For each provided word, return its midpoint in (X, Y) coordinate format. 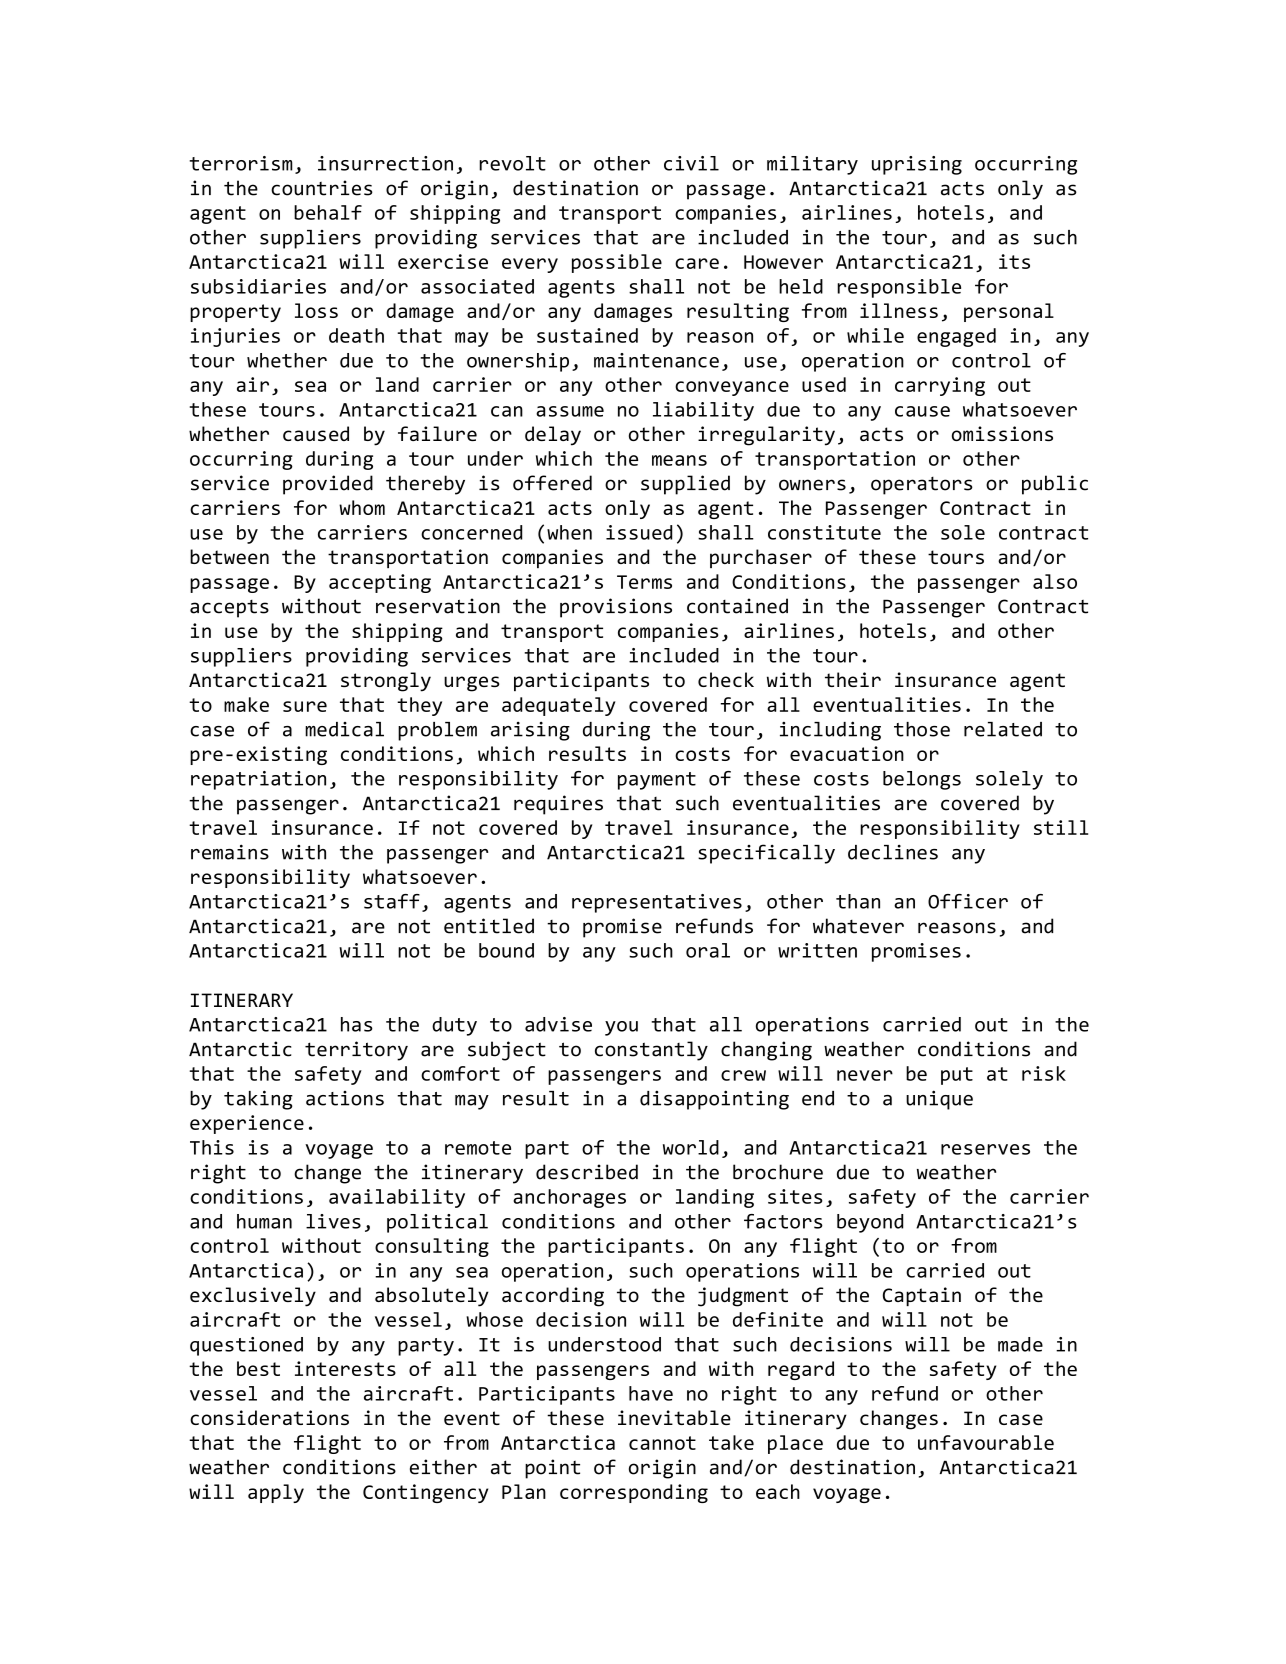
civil (691, 163)
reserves (985, 1149)
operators (922, 486)
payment (657, 781)
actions (345, 1098)
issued (639, 532)
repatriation (258, 780)
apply (276, 1493)
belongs (922, 780)
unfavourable (986, 1442)
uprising (917, 165)
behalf (328, 212)
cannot (662, 1443)
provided (328, 485)
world (691, 1147)
